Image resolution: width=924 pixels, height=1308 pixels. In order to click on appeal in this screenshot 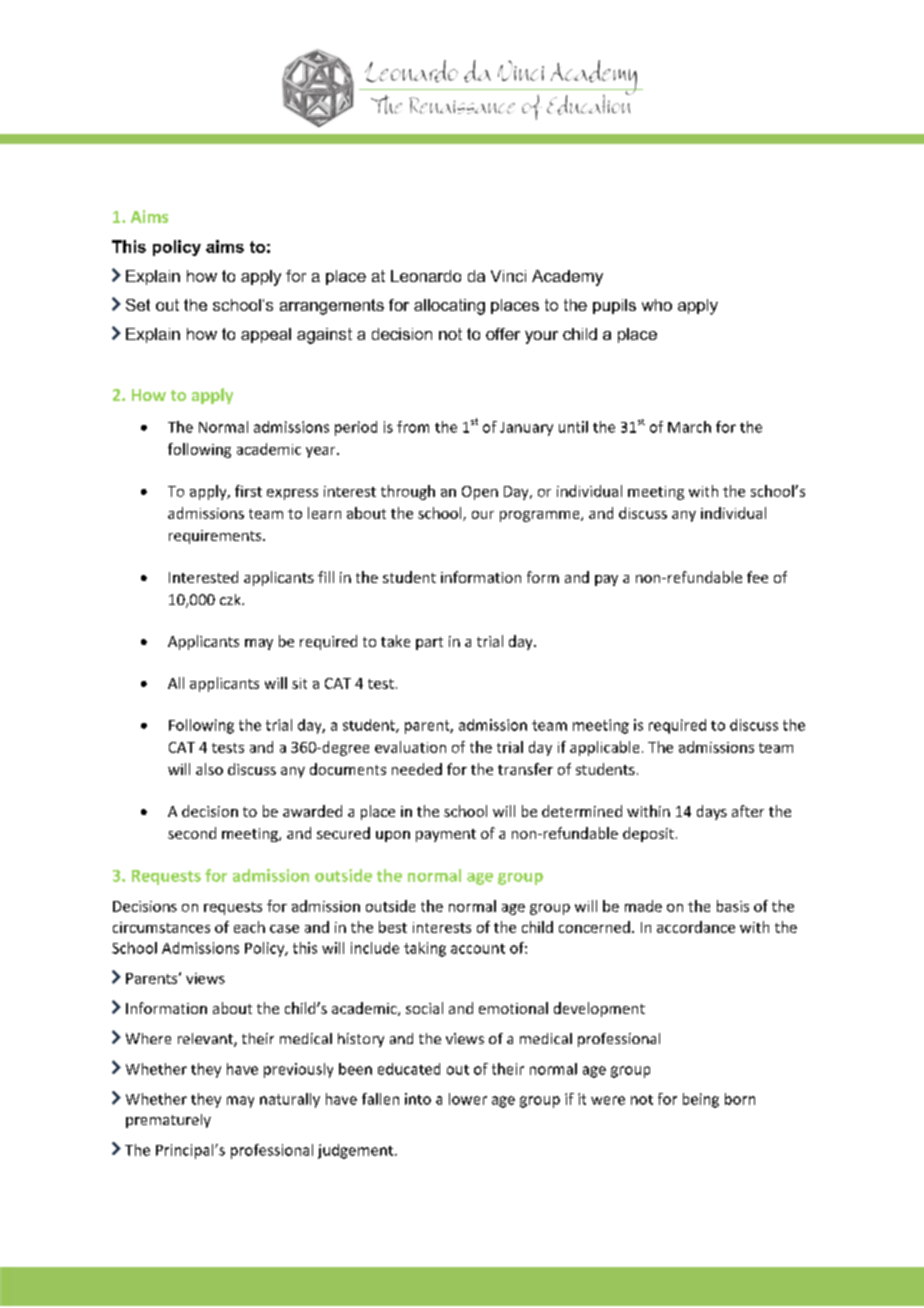, I will do `click(266, 335)`.
